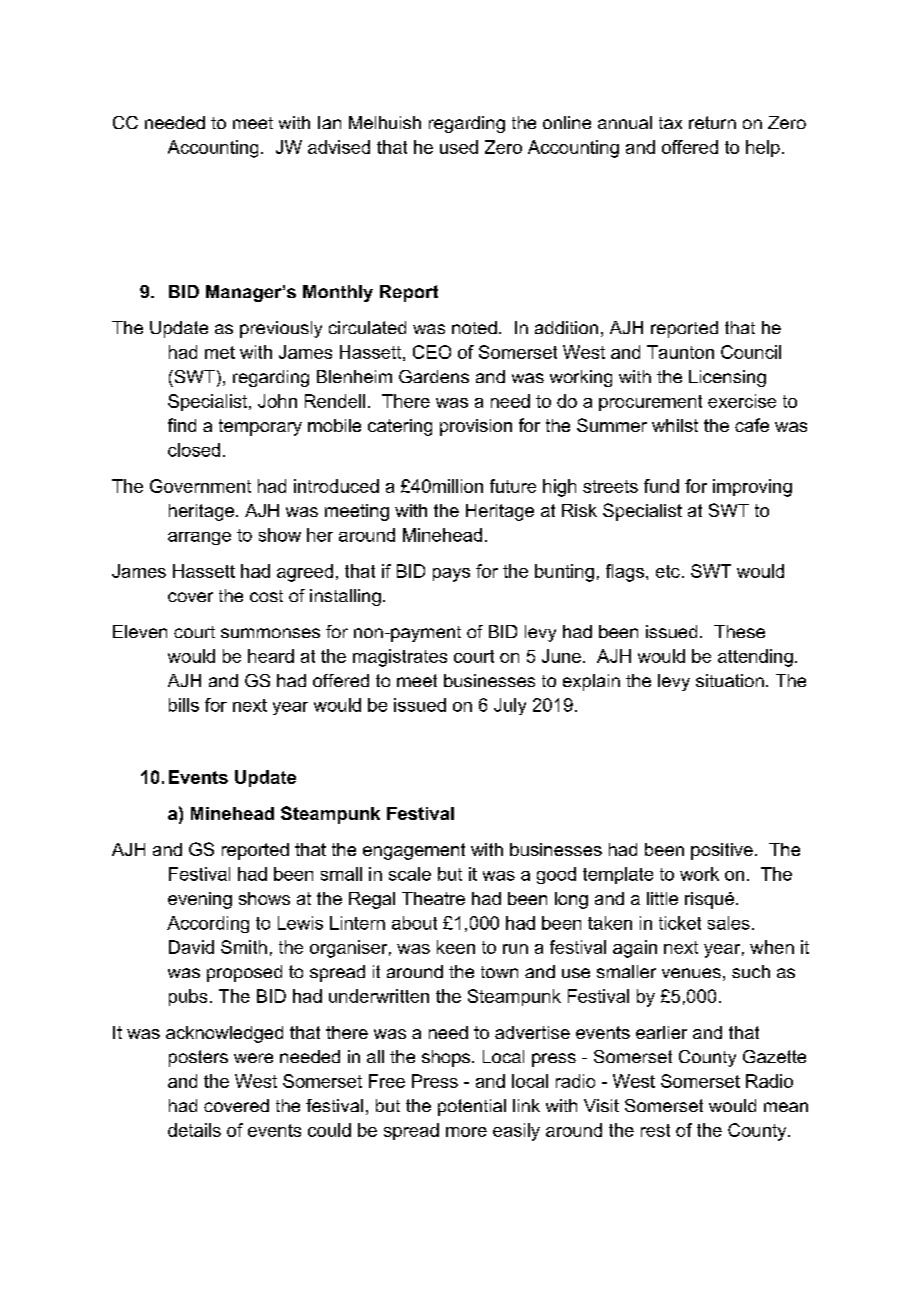 Image resolution: width=924 pixels, height=1308 pixels. Describe the element at coordinates (712, 122) in the screenshot. I see `return` at that location.
